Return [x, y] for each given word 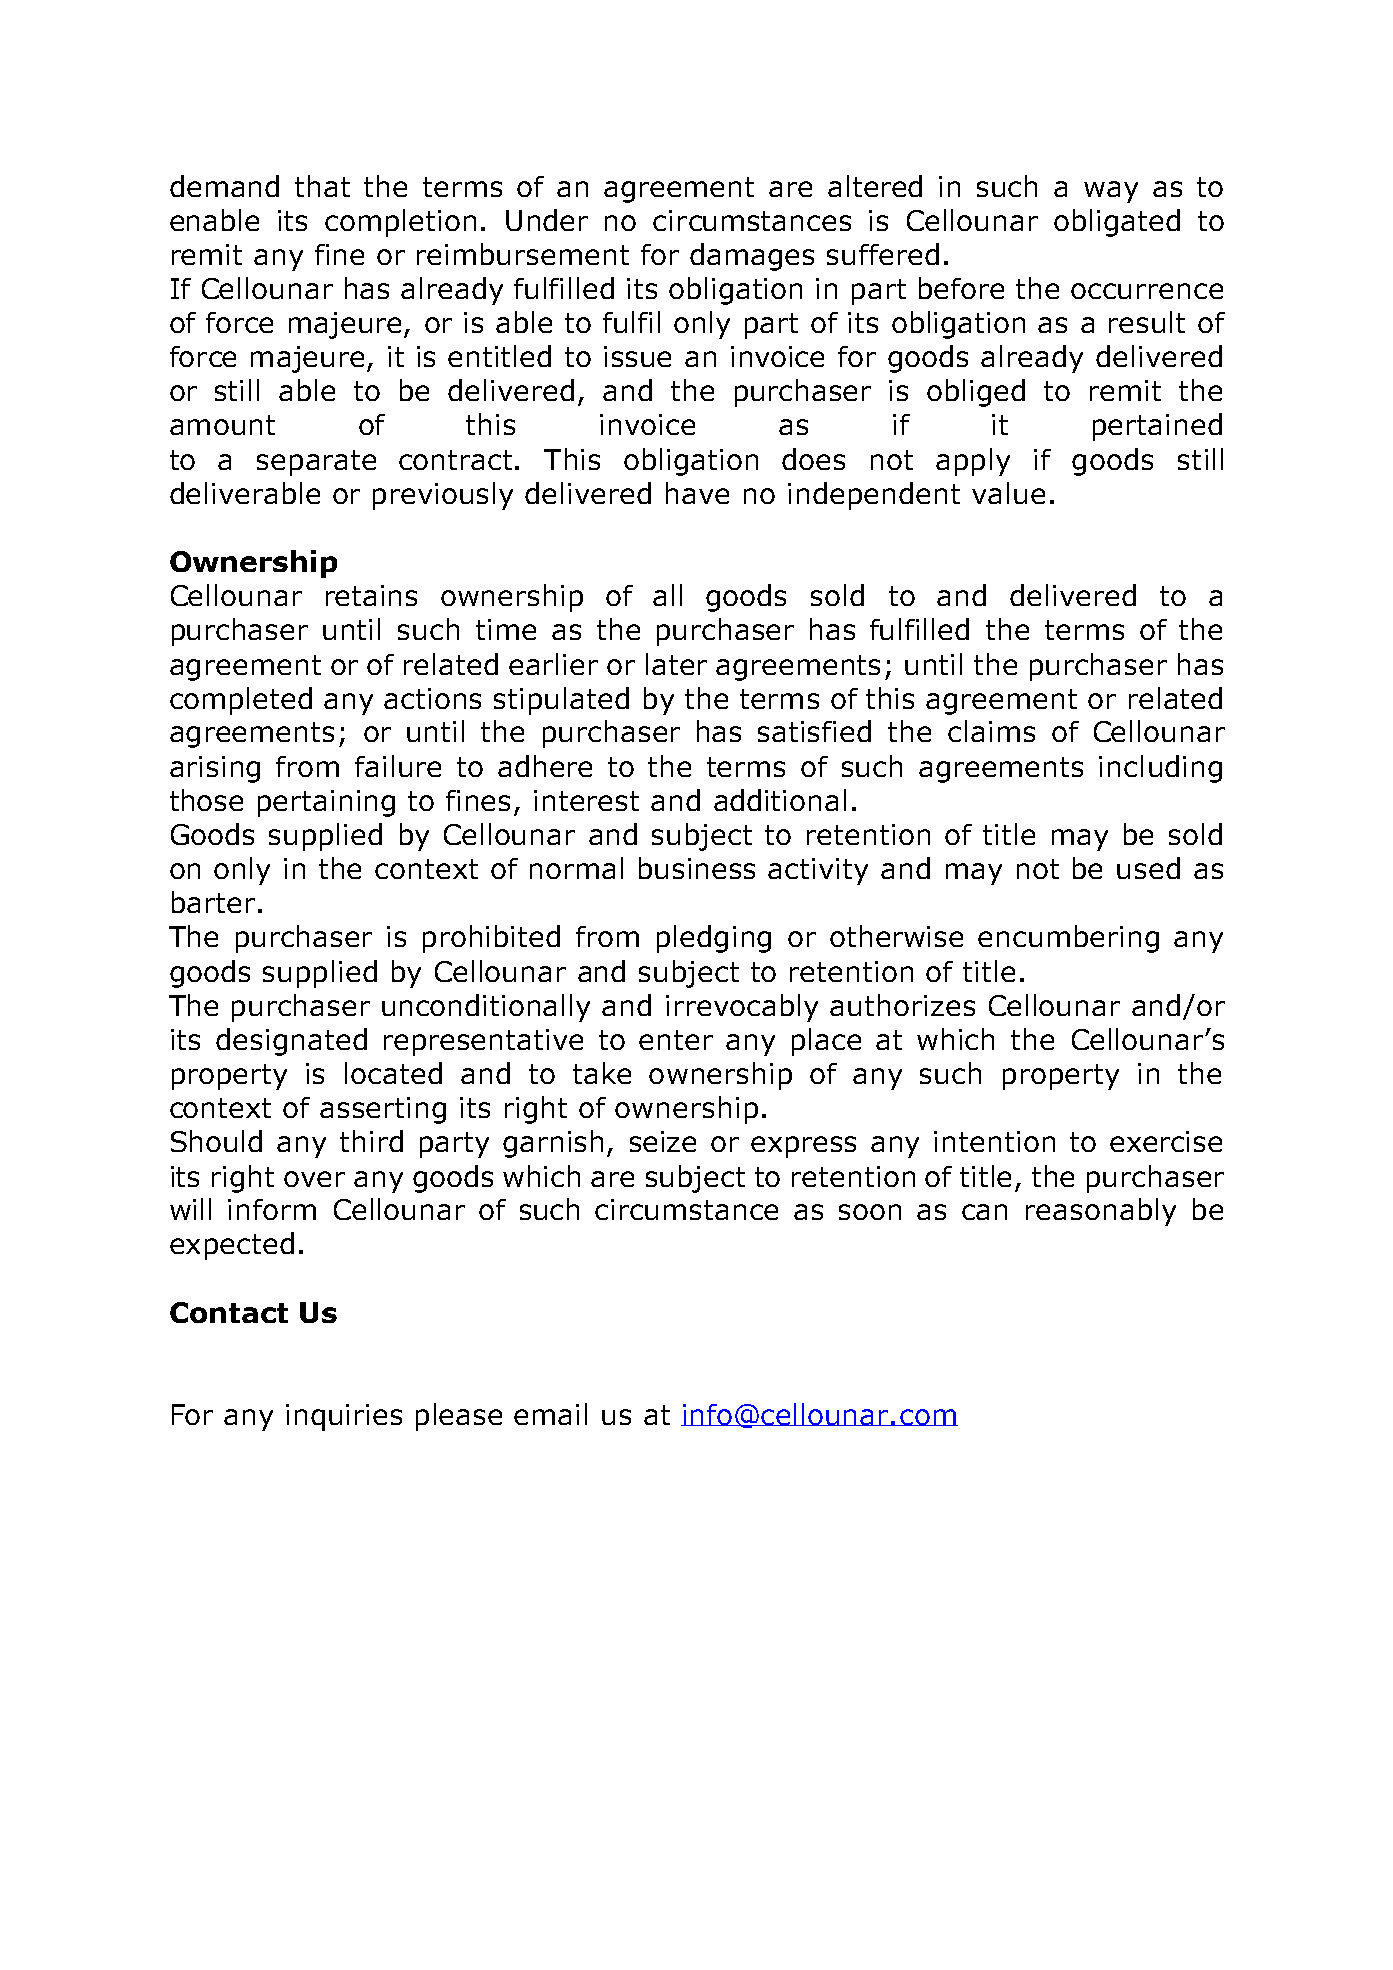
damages [752, 257]
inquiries [344, 1417]
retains [371, 595]
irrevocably [742, 1008]
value [1008, 493]
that [322, 186]
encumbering [1068, 939]
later [676, 664]
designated [291, 1042]
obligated [1117, 223]
